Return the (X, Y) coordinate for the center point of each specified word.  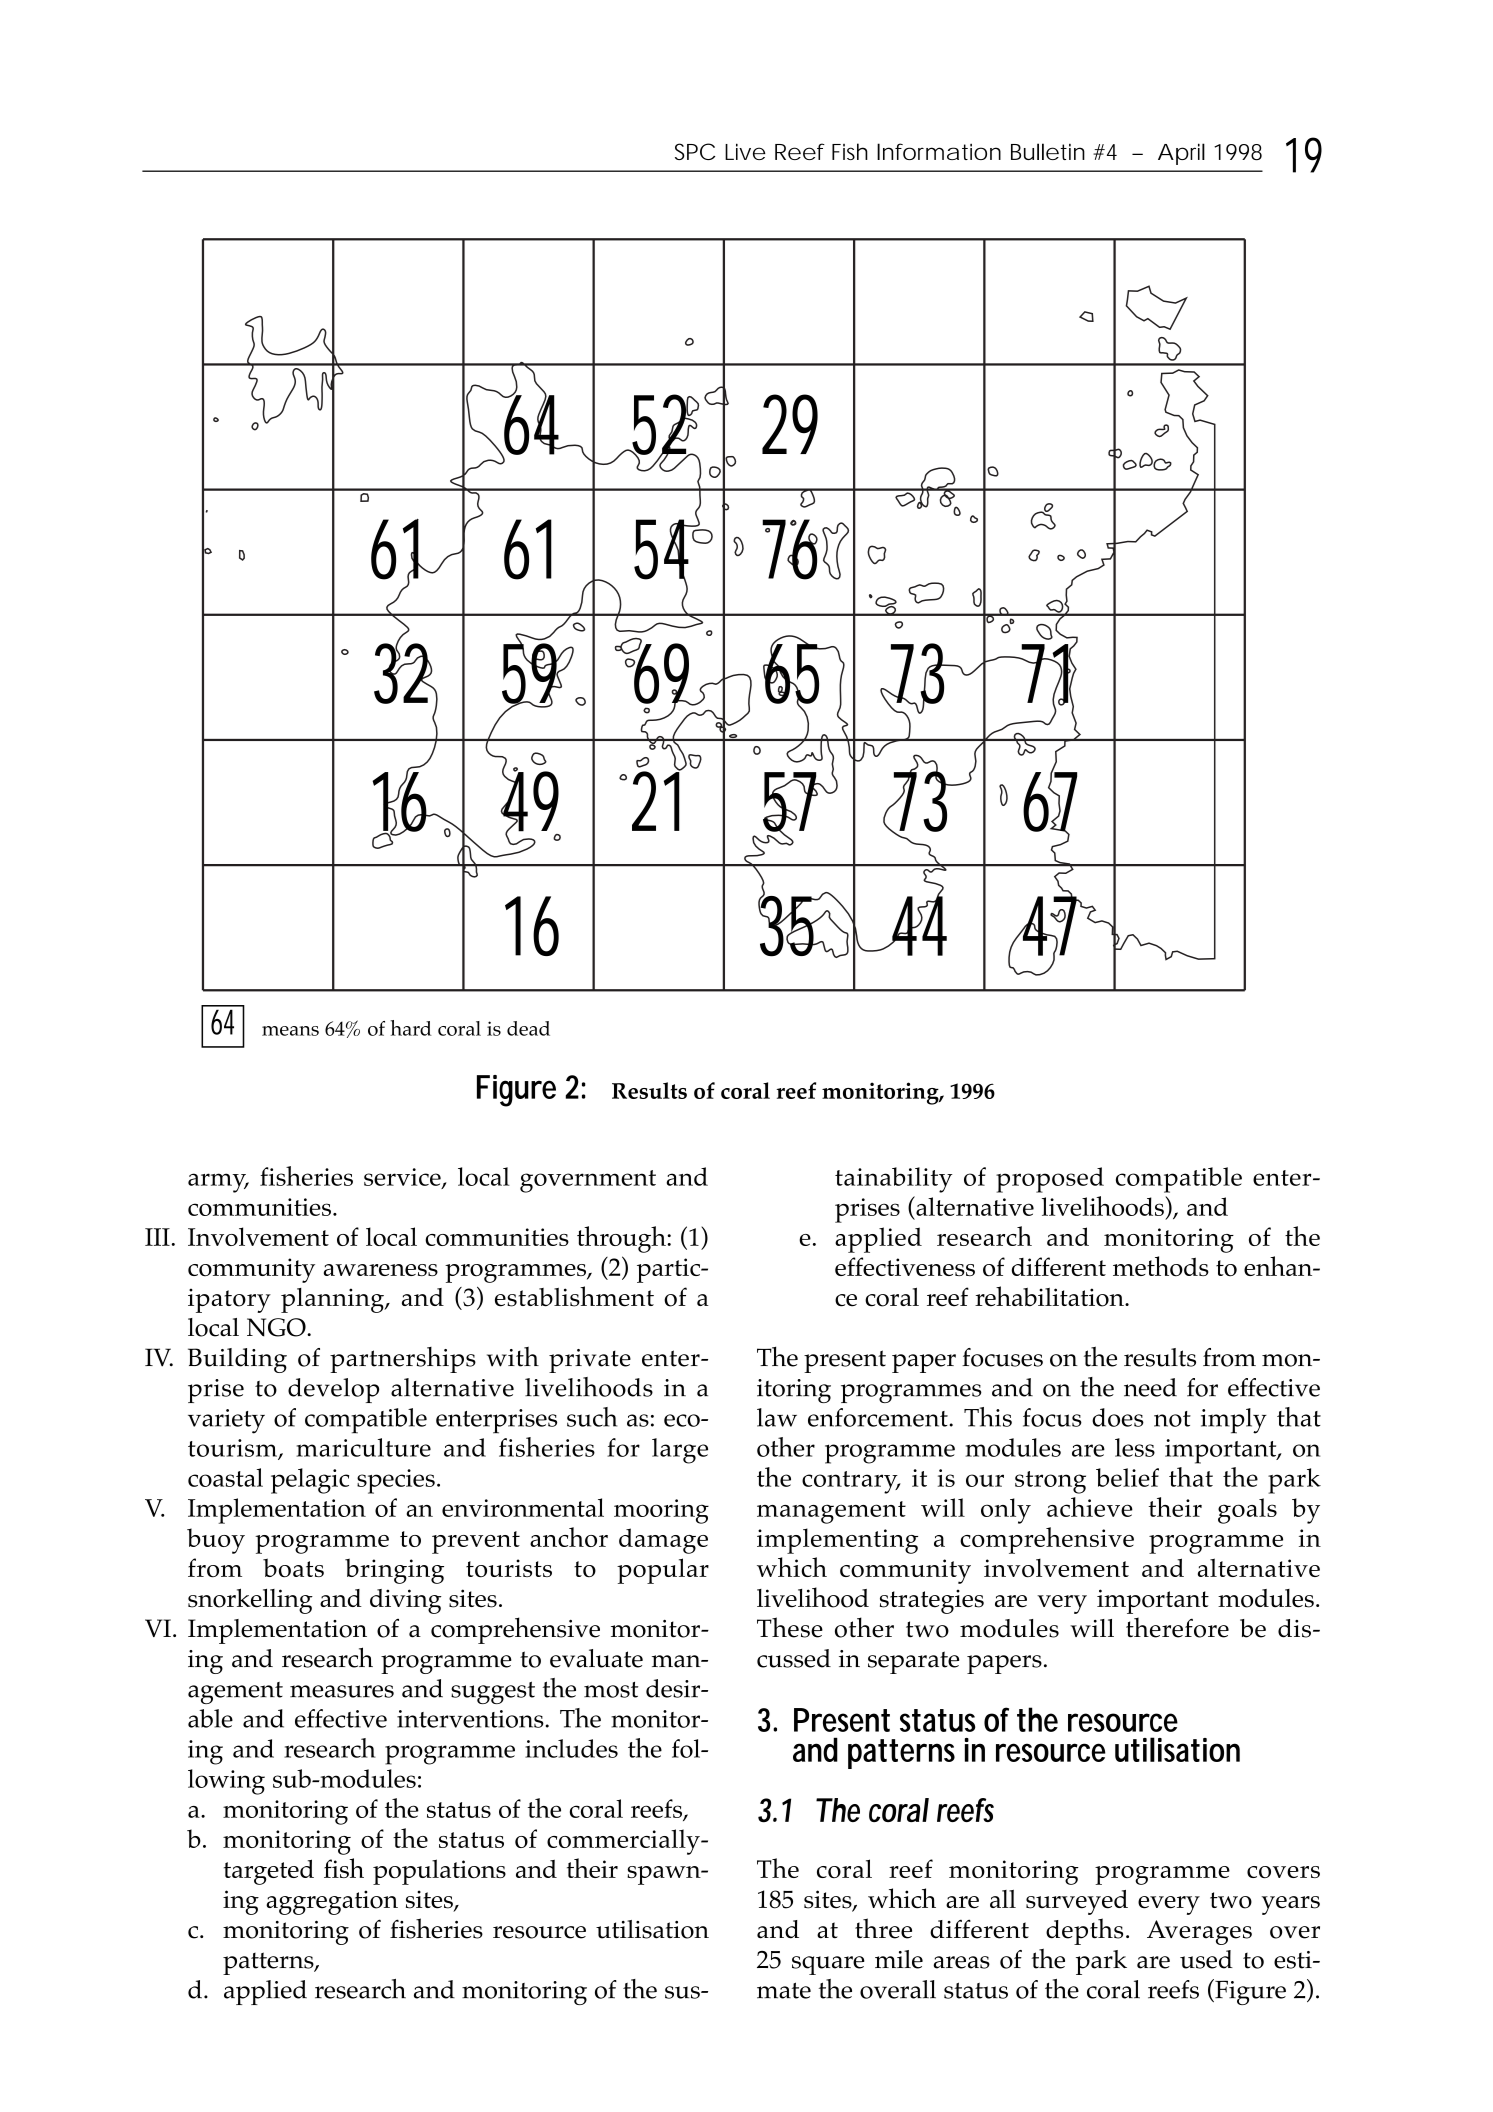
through (622, 1239)
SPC (695, 151)
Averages (1199, 1932)
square (828, 1965)
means (290, 1031)
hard (411, 1028)
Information (939, 151)
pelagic (310, 1481)
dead (528, 1028)
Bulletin (1048, 151)
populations (439, 1872)
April (1181, 154)
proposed (1050, 1180)
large (680, 1451)
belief (1127, 1477)
